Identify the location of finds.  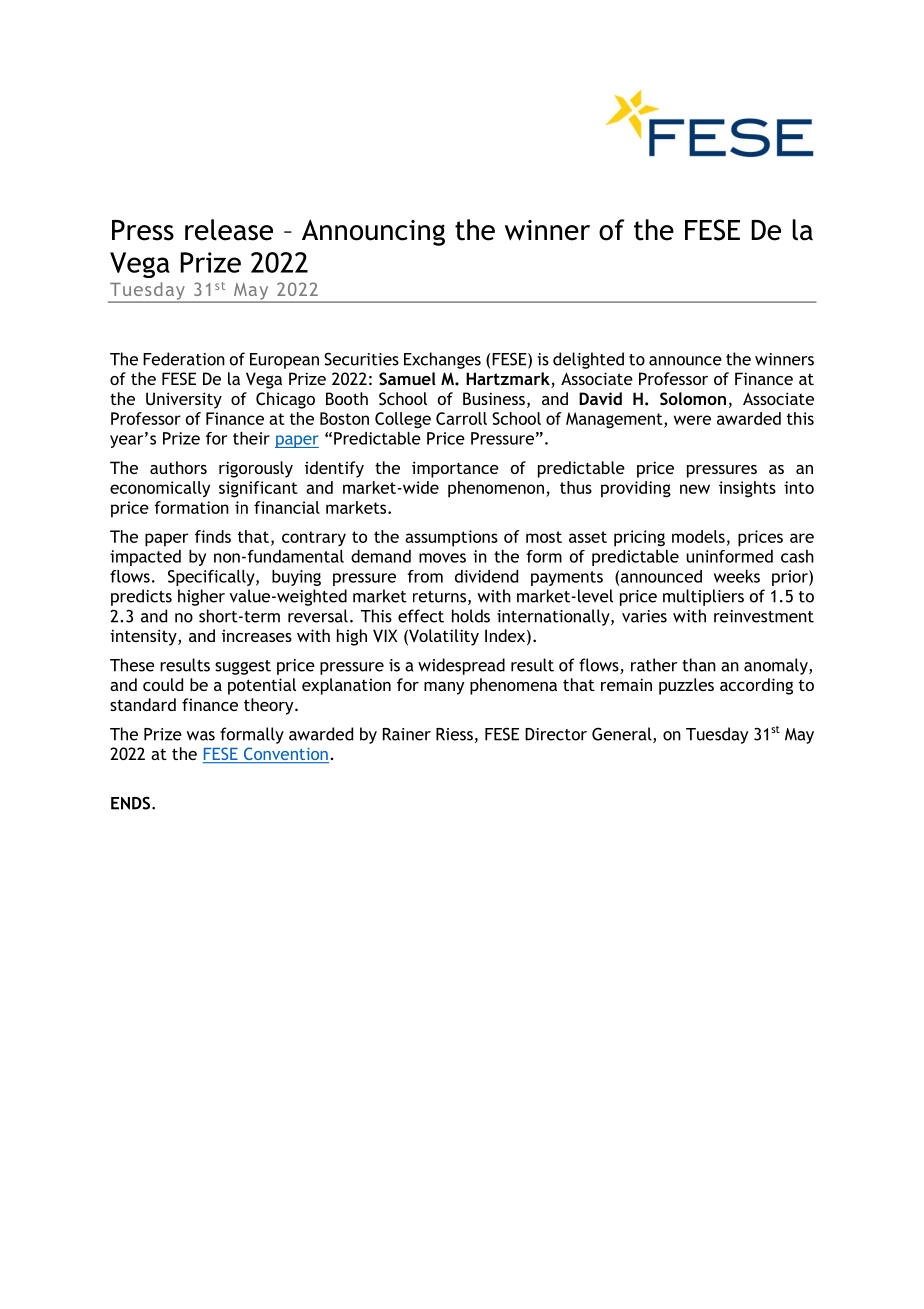
(213, 536).
